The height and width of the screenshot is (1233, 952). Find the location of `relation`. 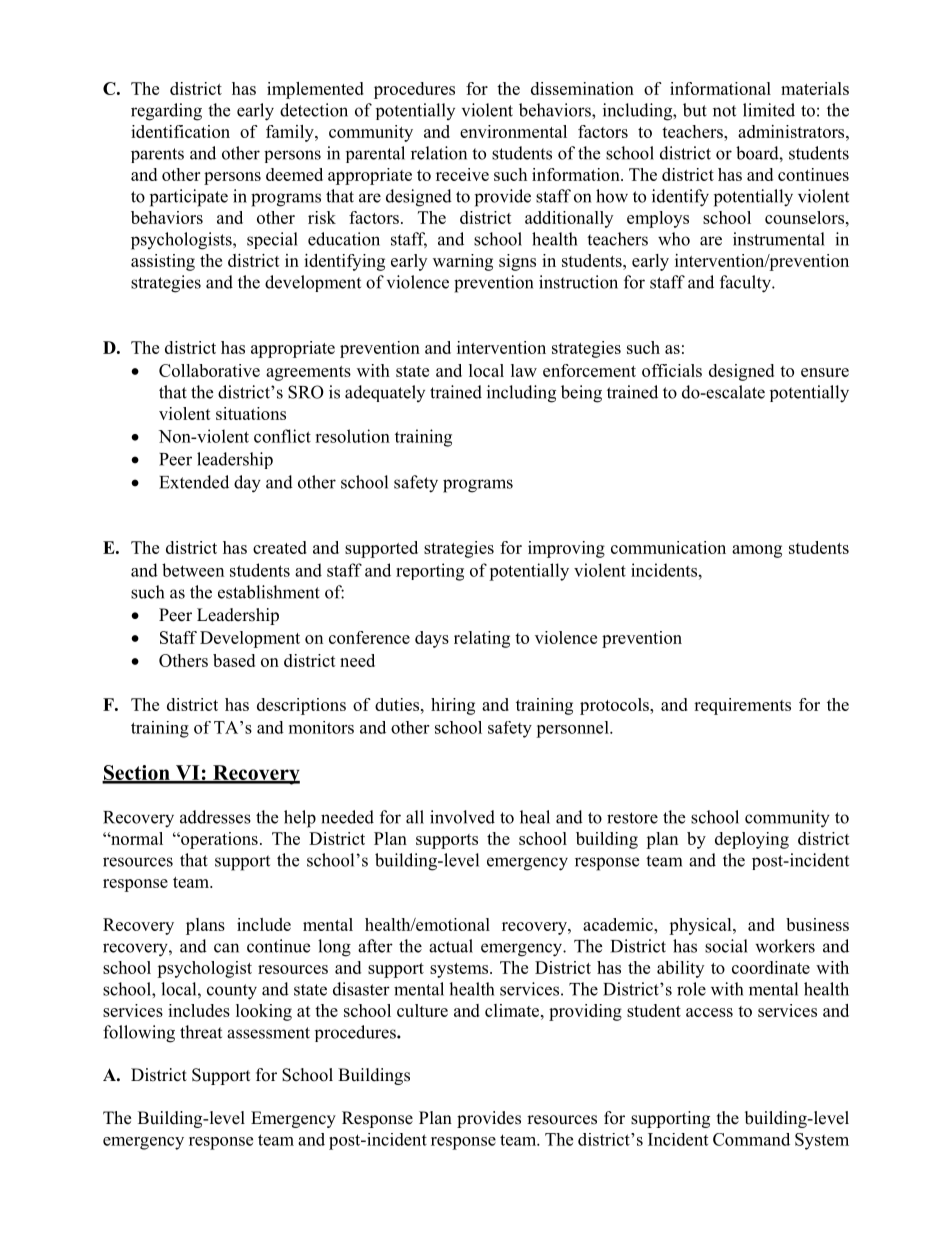

relation is located at coordinates (439, 153).
